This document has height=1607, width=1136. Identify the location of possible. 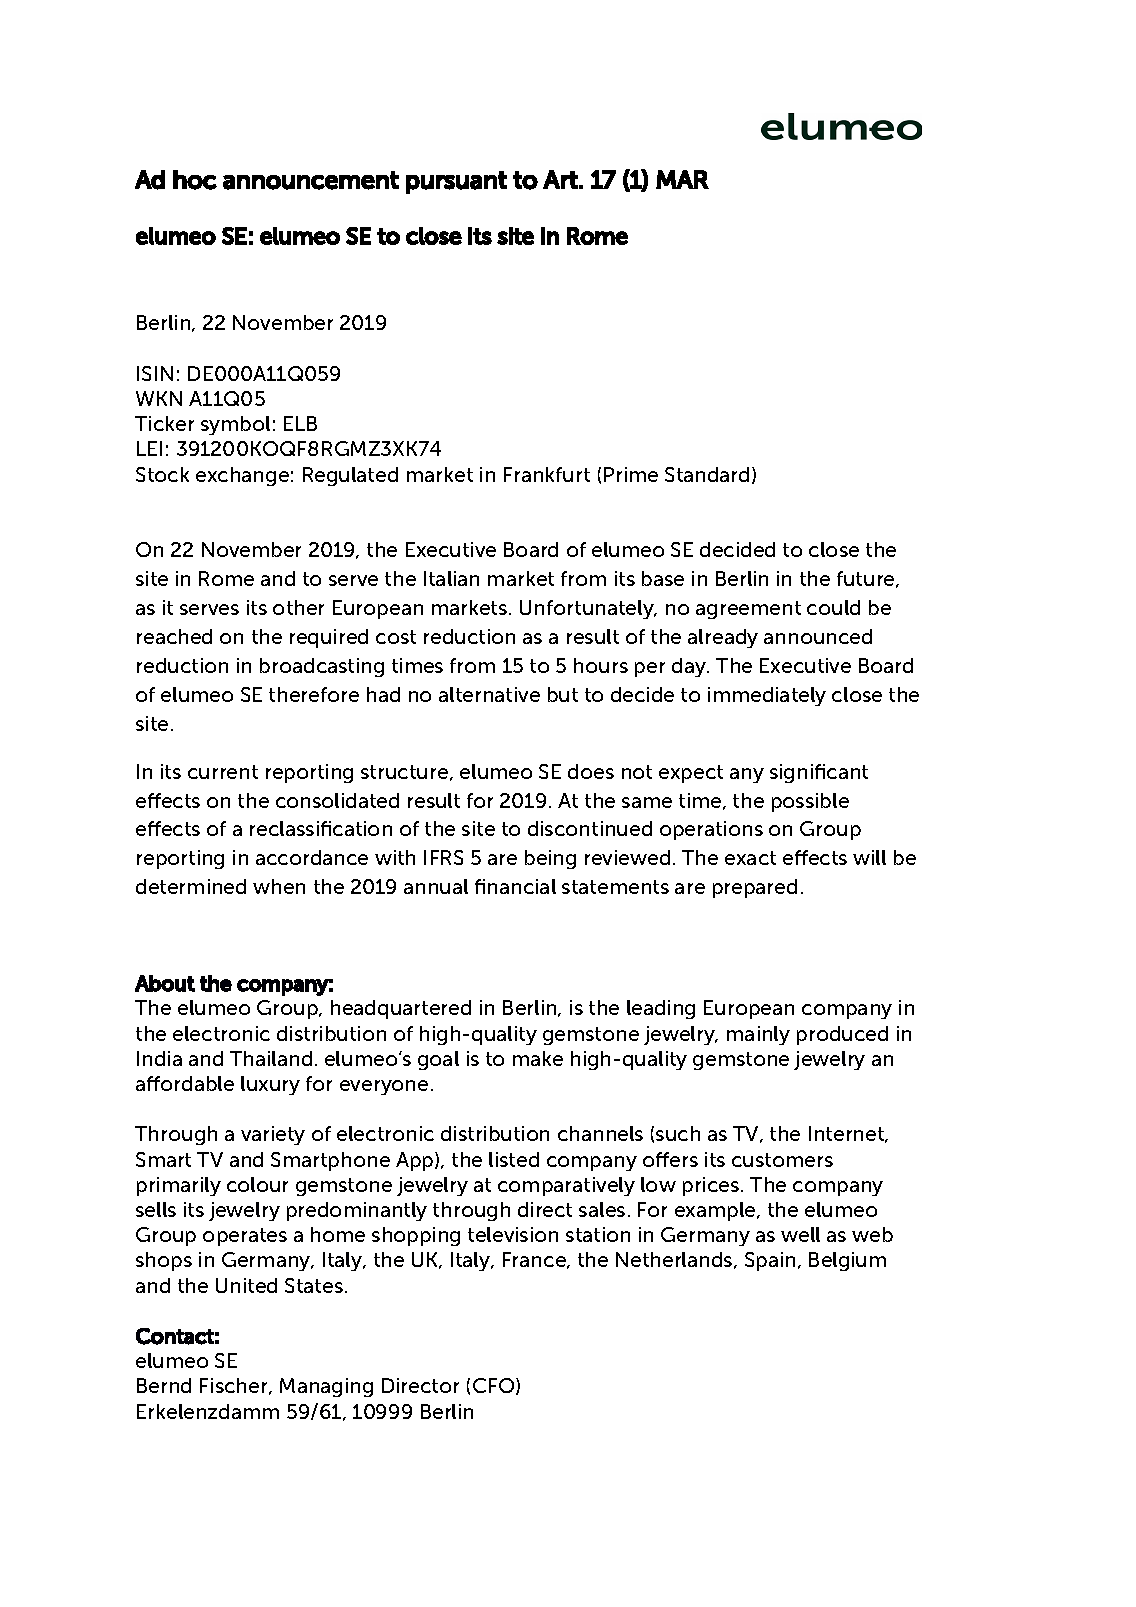
(810, 802).
